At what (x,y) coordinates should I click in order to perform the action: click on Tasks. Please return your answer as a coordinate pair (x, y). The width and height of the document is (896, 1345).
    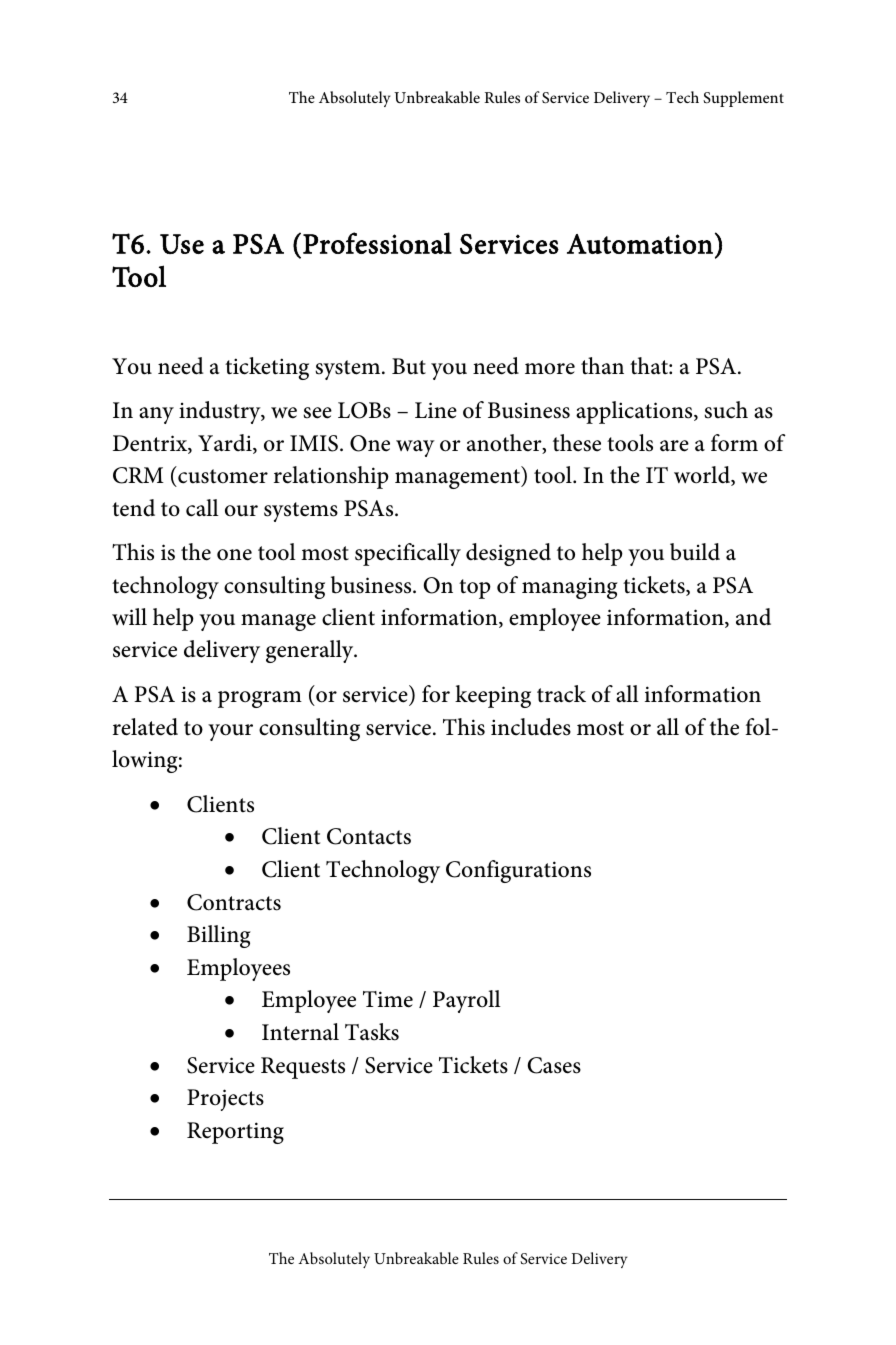
    Looking at the image, I should click on (372, 1032).
